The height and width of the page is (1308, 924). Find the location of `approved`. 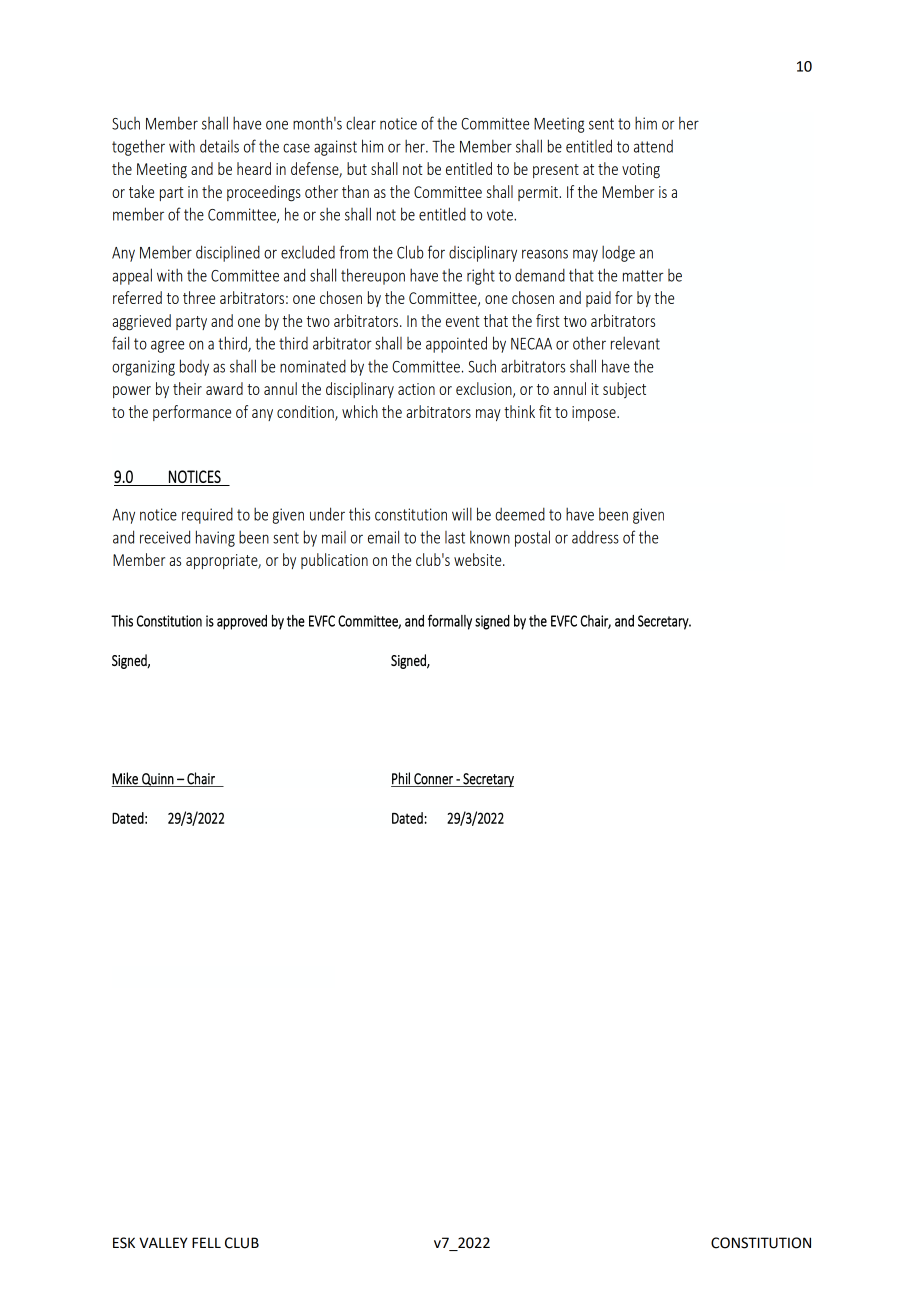

approved is located at coordinates (242, 622).
